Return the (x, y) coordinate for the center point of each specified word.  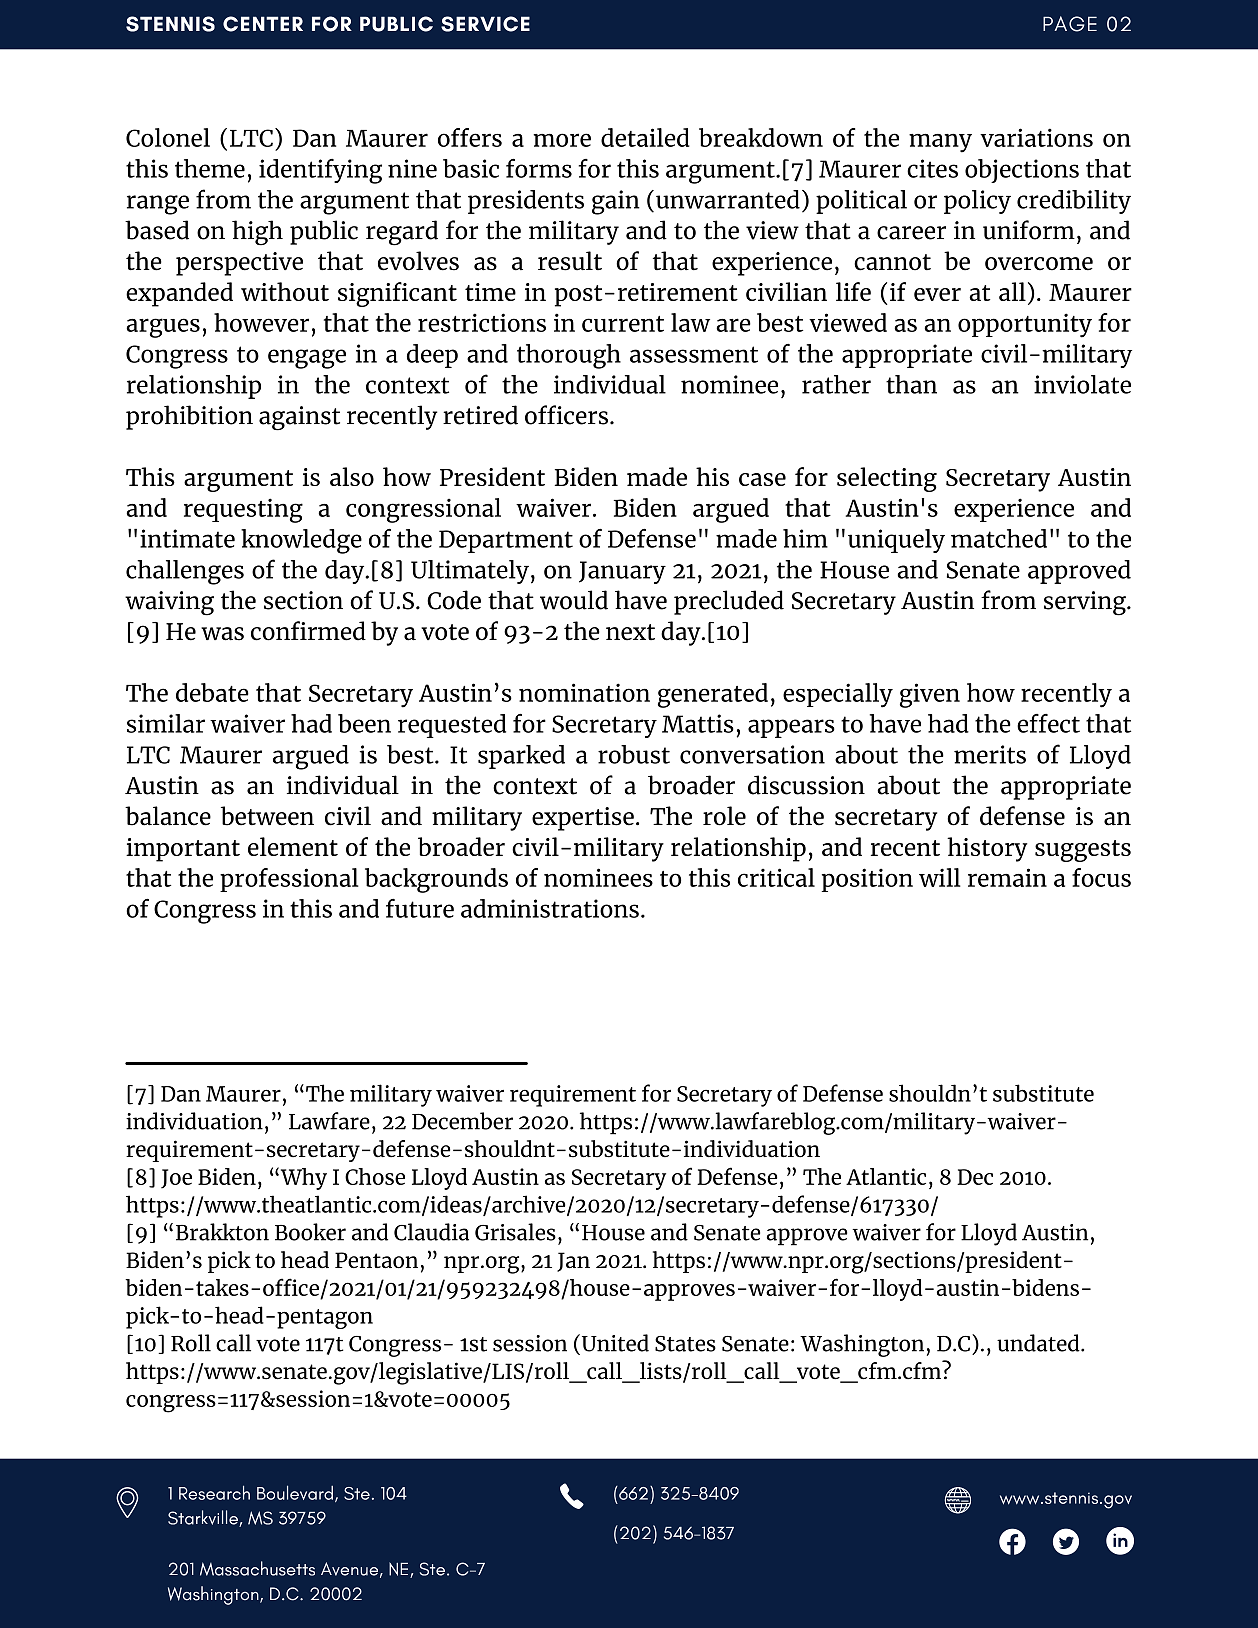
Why (302, 1178)
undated (1039, 1343)
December (462, 1121)
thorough (569, 356)
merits (990, 754)
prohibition (189, 417)
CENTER (263, 24)
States (685, 1344)
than (911, 384)
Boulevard (295, 1492)
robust (634, 754)
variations (1036, 137)
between (267, 816)
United (614, 1343)
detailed (645, 137)
